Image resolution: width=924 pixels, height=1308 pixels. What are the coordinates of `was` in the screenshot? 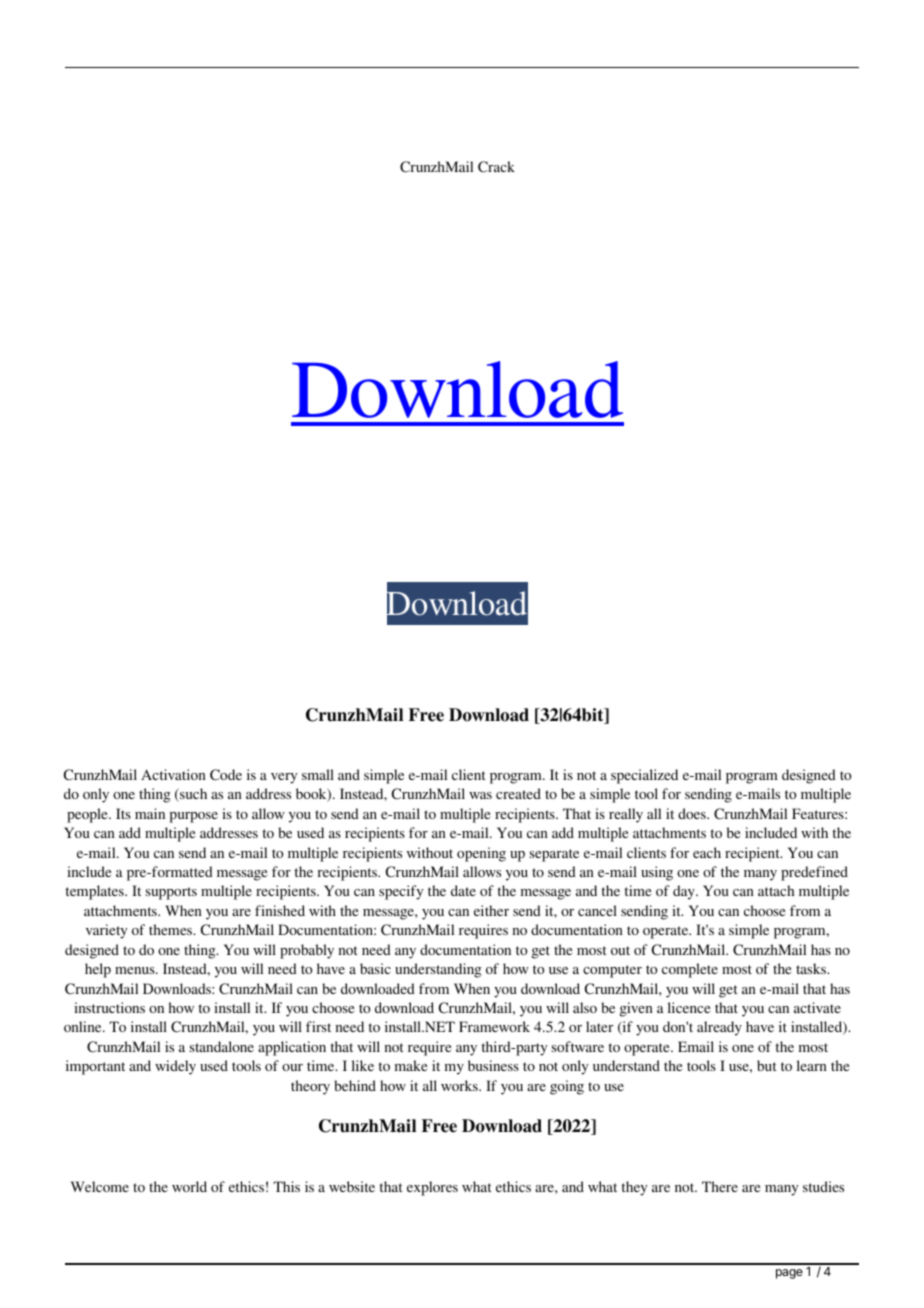 It's located at (480, 795).
